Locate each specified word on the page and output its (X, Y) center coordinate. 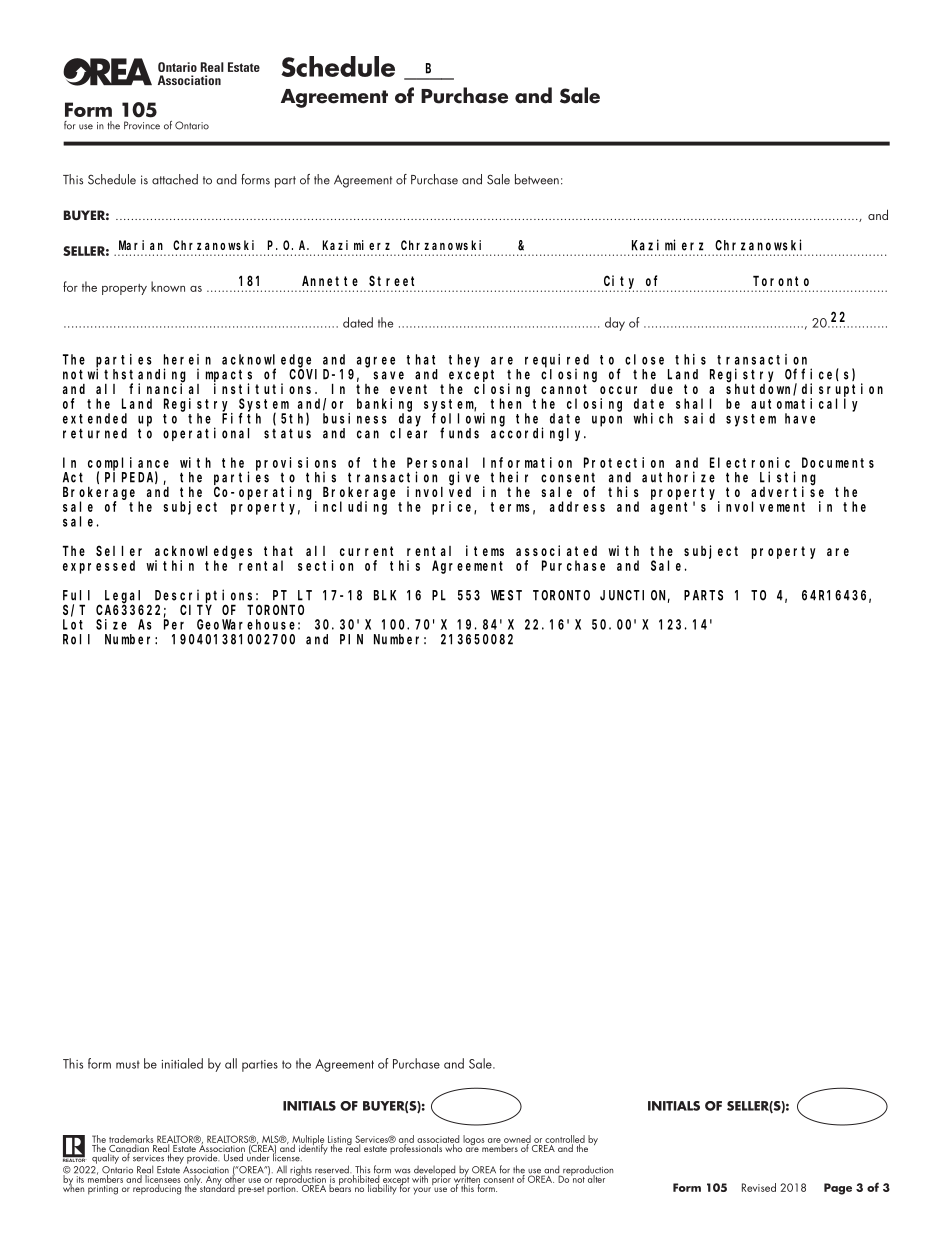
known (168, 286)
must (128, 1064)
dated (358, 322)
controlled (565, 1140)
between (537, 179)
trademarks (131, 1140)
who (454, 1147)
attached (175, 179)
